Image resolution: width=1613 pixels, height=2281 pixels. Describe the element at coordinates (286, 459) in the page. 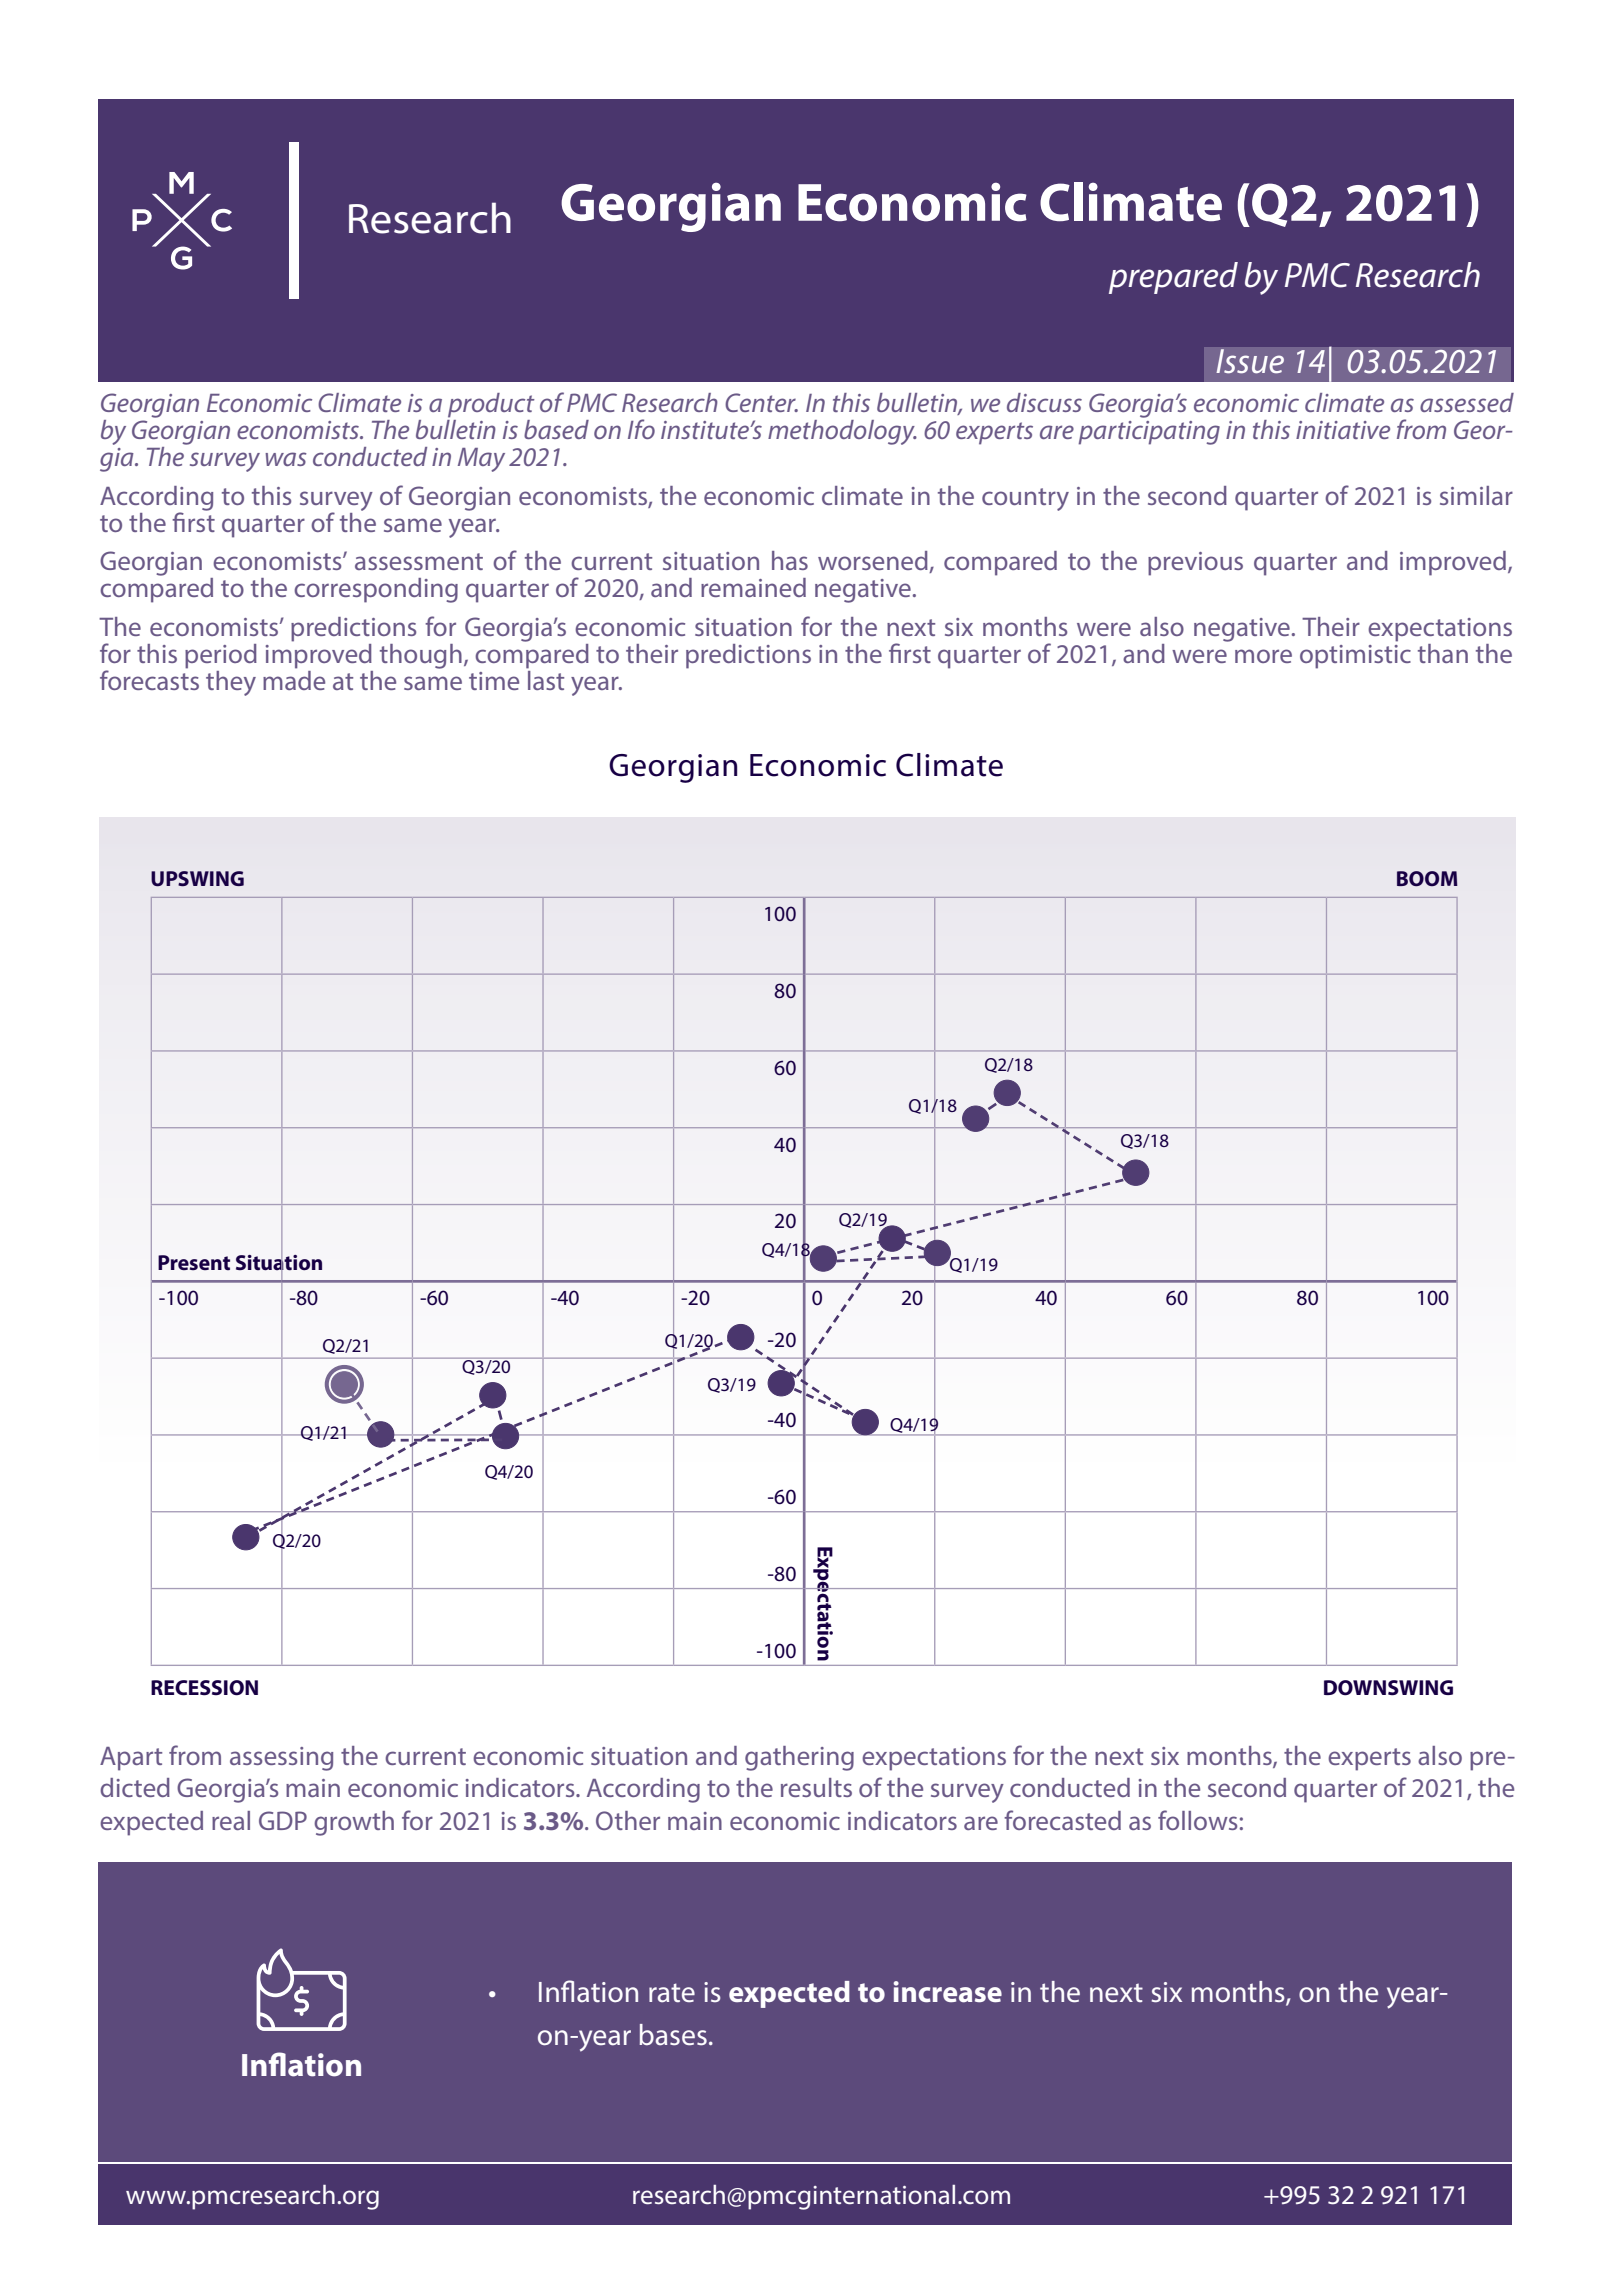

I see `was` at that location.
